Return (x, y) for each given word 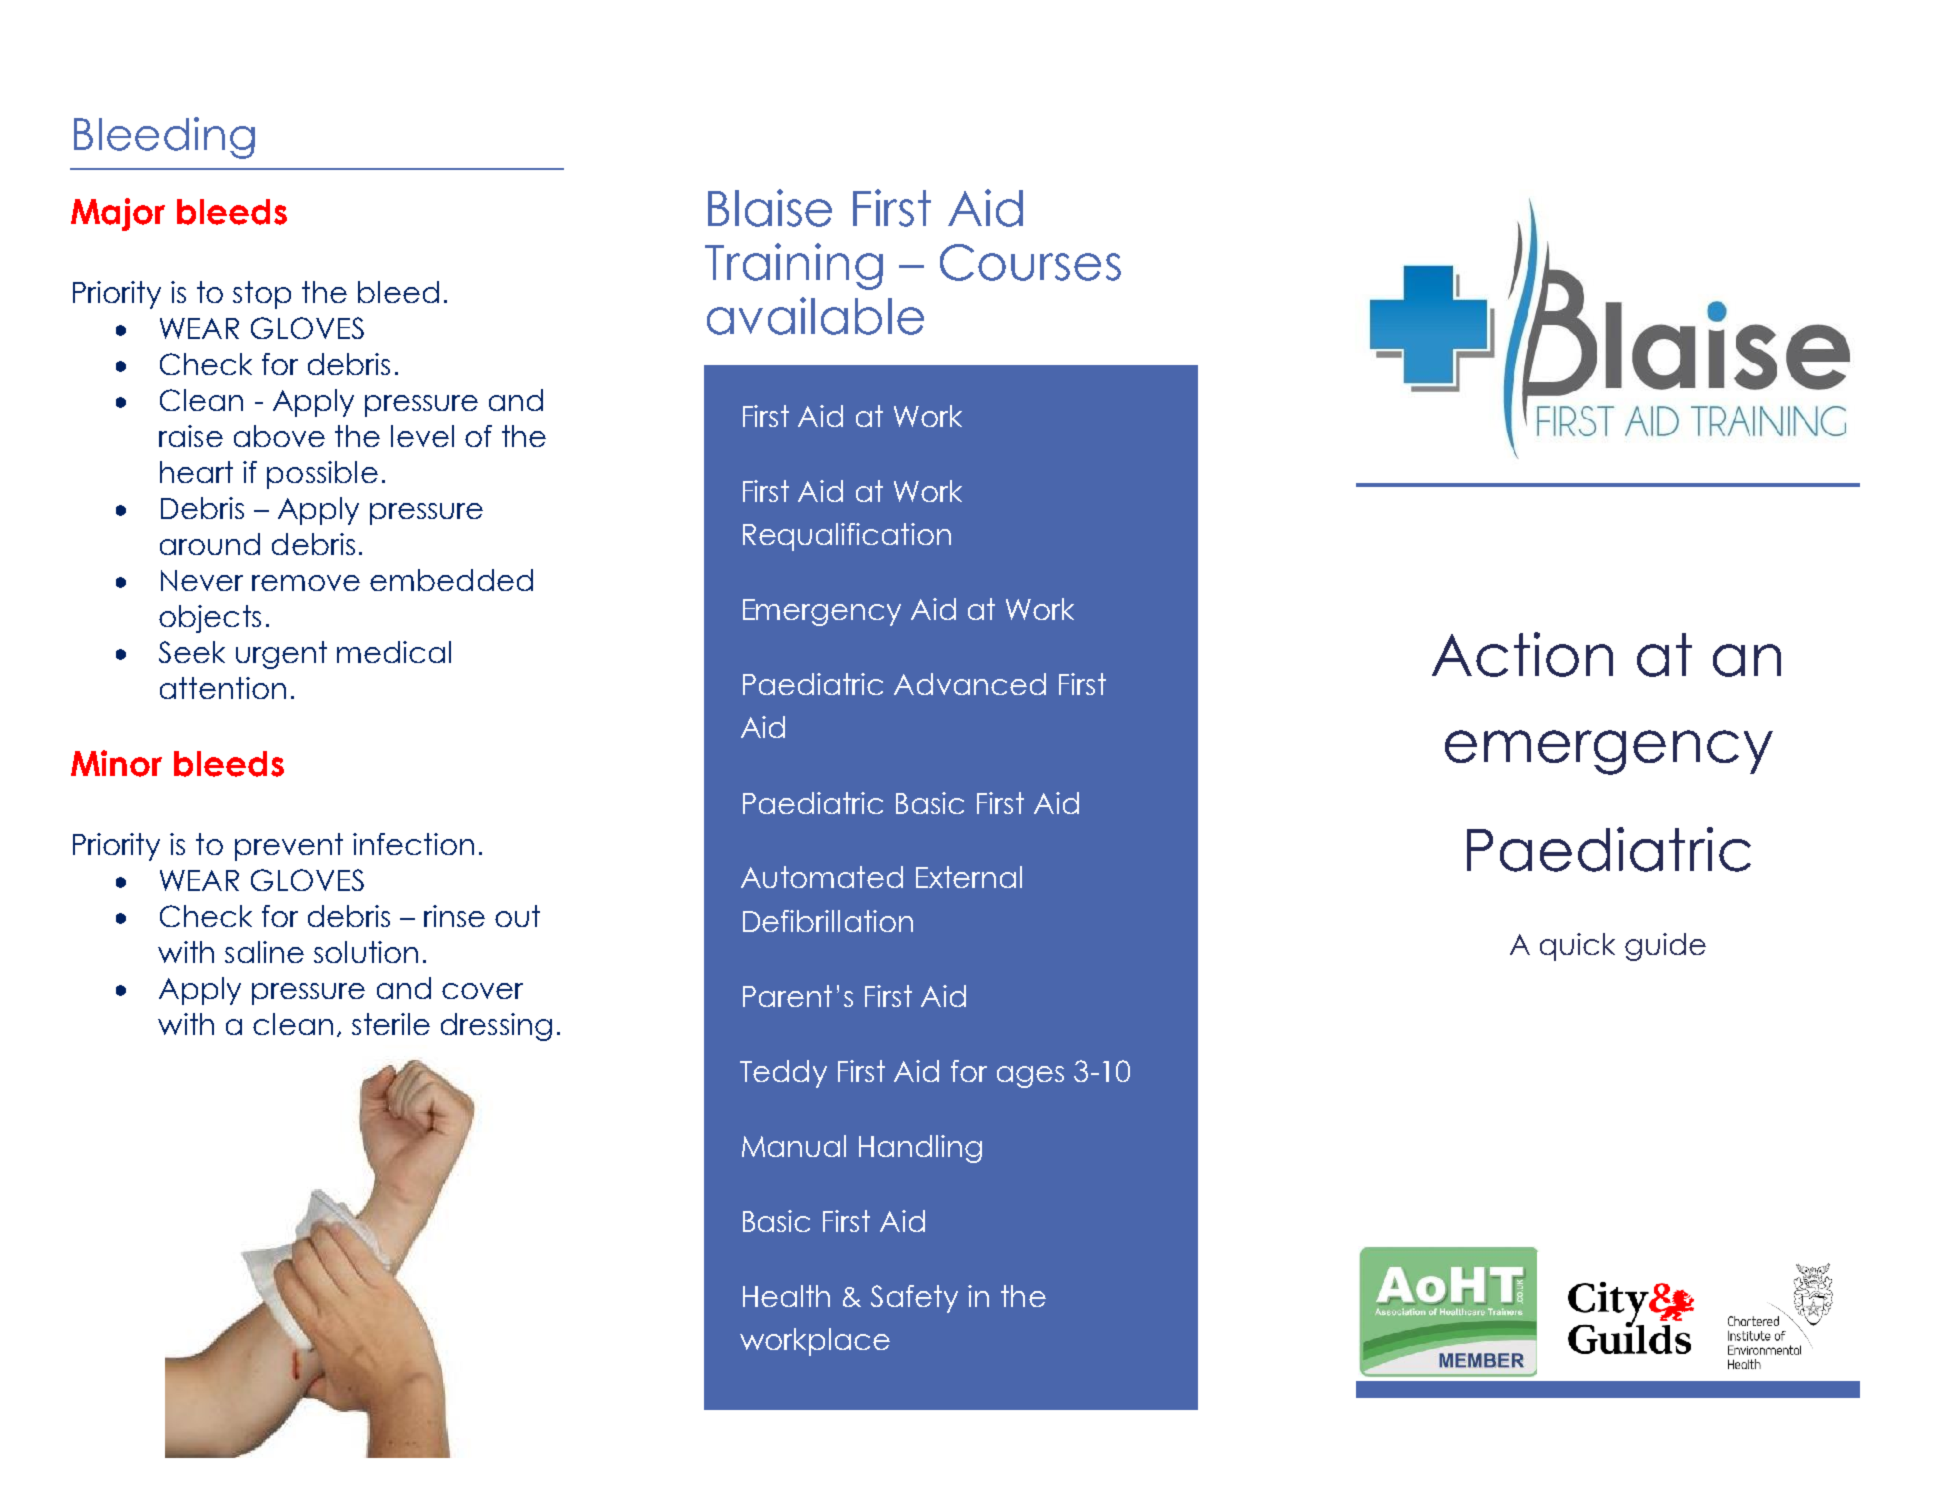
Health (786, 1296)
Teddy (783, 1074)
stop (262, 295)
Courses (1030, 262)
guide (1665, 947)
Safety (914, 1299)
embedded (451, 580)
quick (1577, 947)
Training (794, 266)
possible (322, 475)
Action (1522, 654)
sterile (391, 1024)
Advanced (970, 684)
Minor (116, 763)
